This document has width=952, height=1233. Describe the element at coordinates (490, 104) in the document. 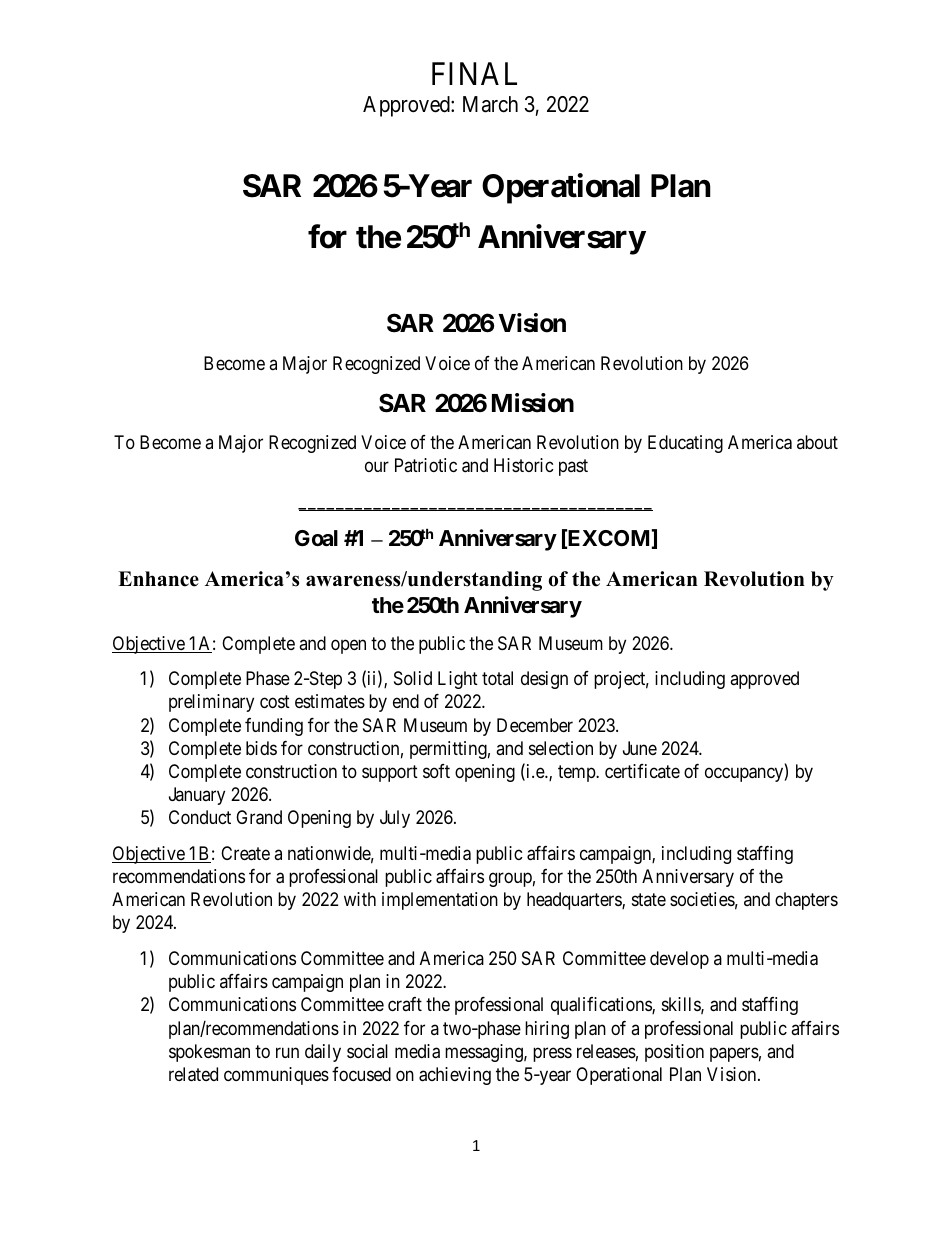

I see `March` at that location.
